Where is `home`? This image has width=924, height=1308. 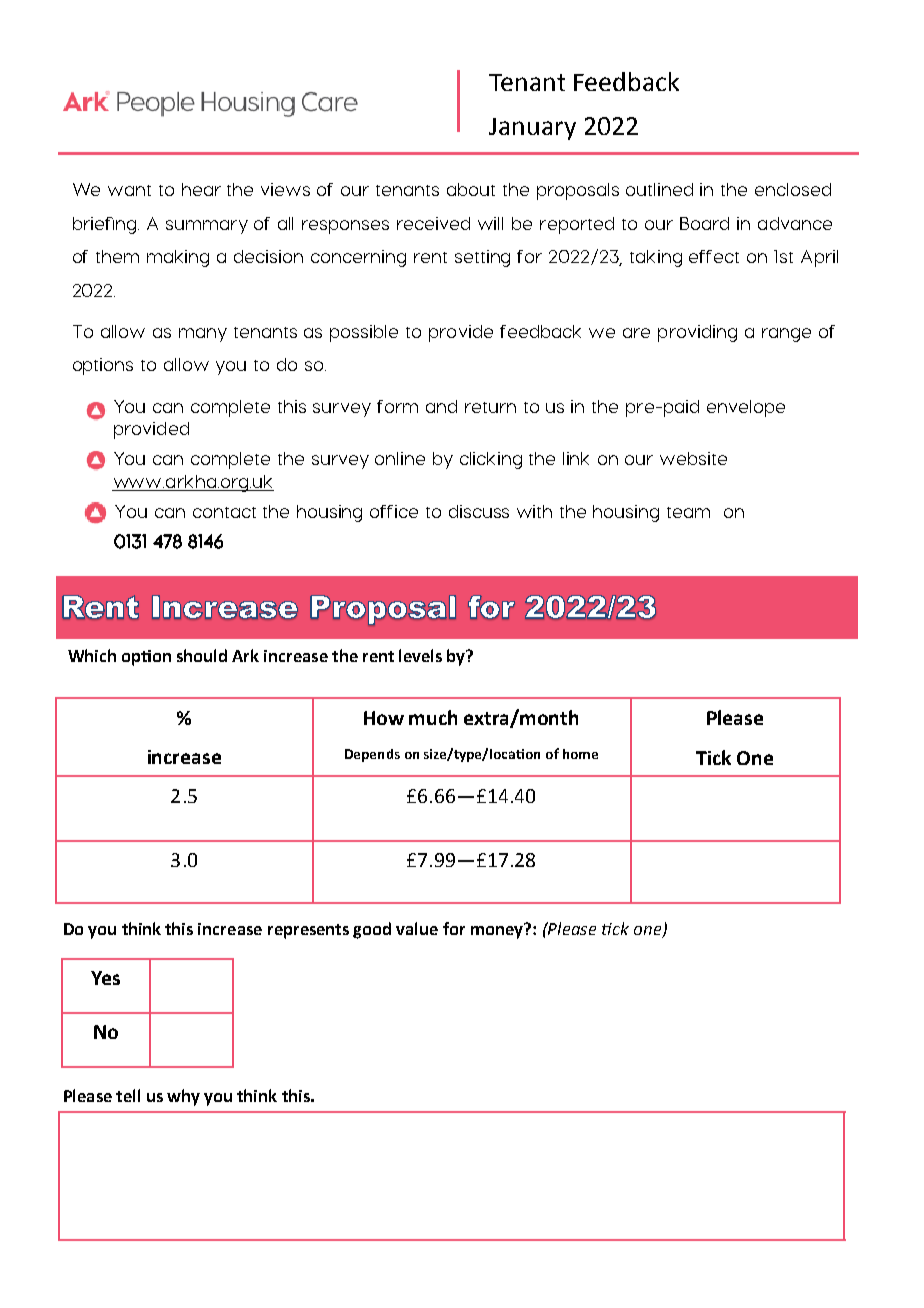
home is located at coordinates (580, 754).
